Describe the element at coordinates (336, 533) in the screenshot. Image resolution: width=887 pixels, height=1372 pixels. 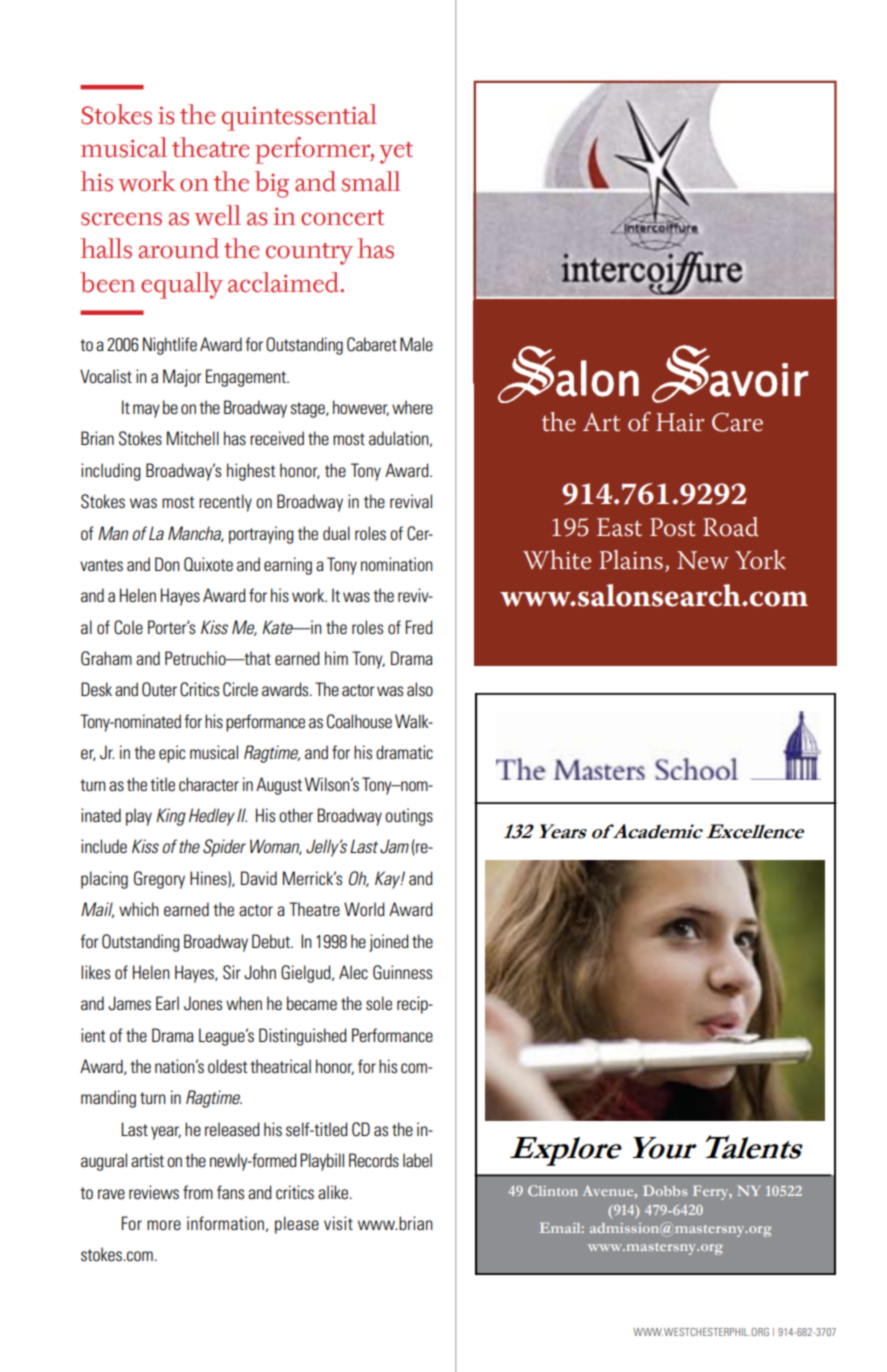
I see `dual` at that location.
